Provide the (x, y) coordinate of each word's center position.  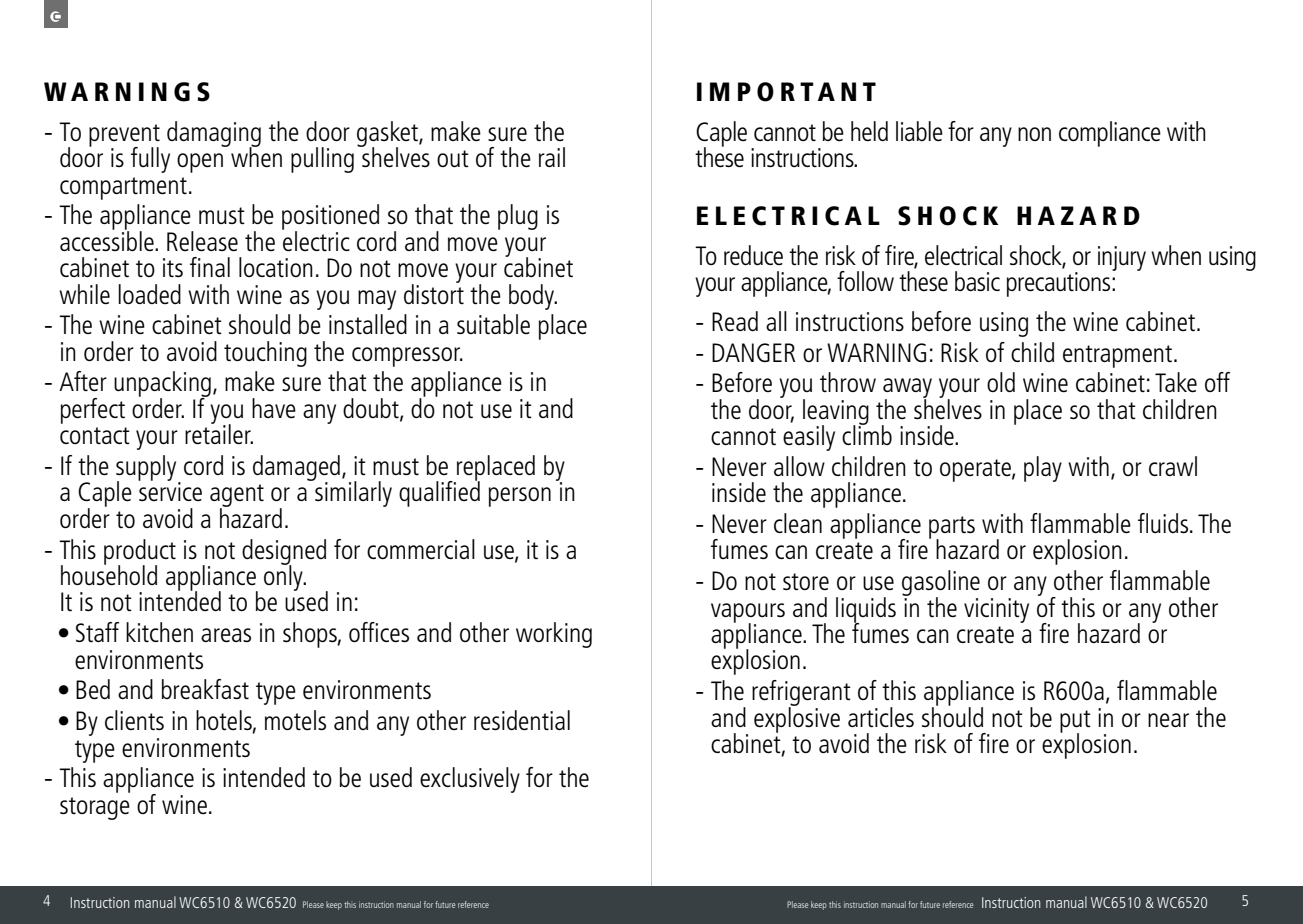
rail (552, 157)
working (554, 635)
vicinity (996, 610)
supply (147, 469)
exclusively (470, 780)
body (532, 297)
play (1043, 469)
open (200, 163)
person (520, 497)
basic (977, 281)
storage (95, 808)
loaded (149, 294)
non (1034, 134)
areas (226, 635)
